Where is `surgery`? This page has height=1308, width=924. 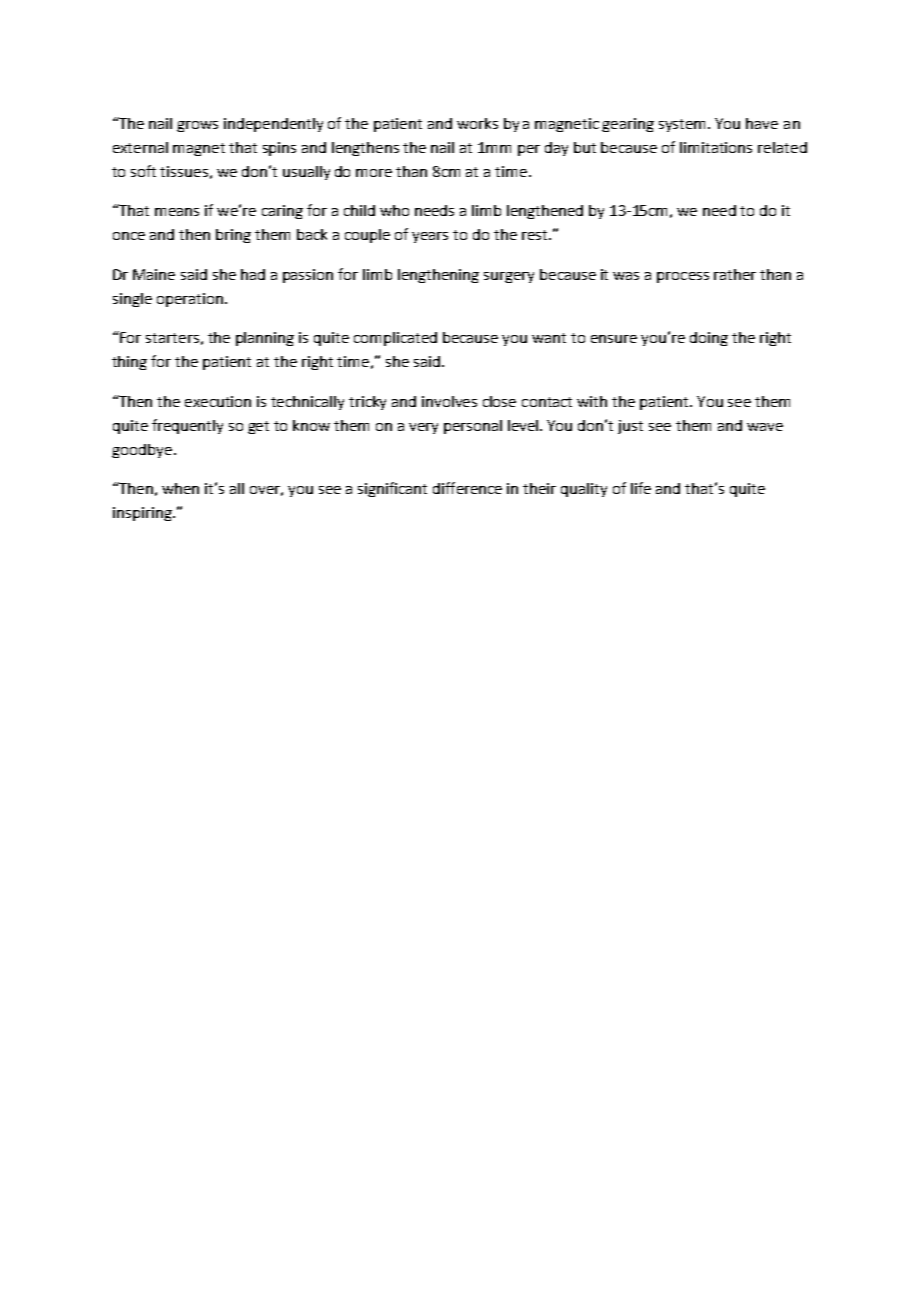
surgery is located at coordinates (509, 277).
